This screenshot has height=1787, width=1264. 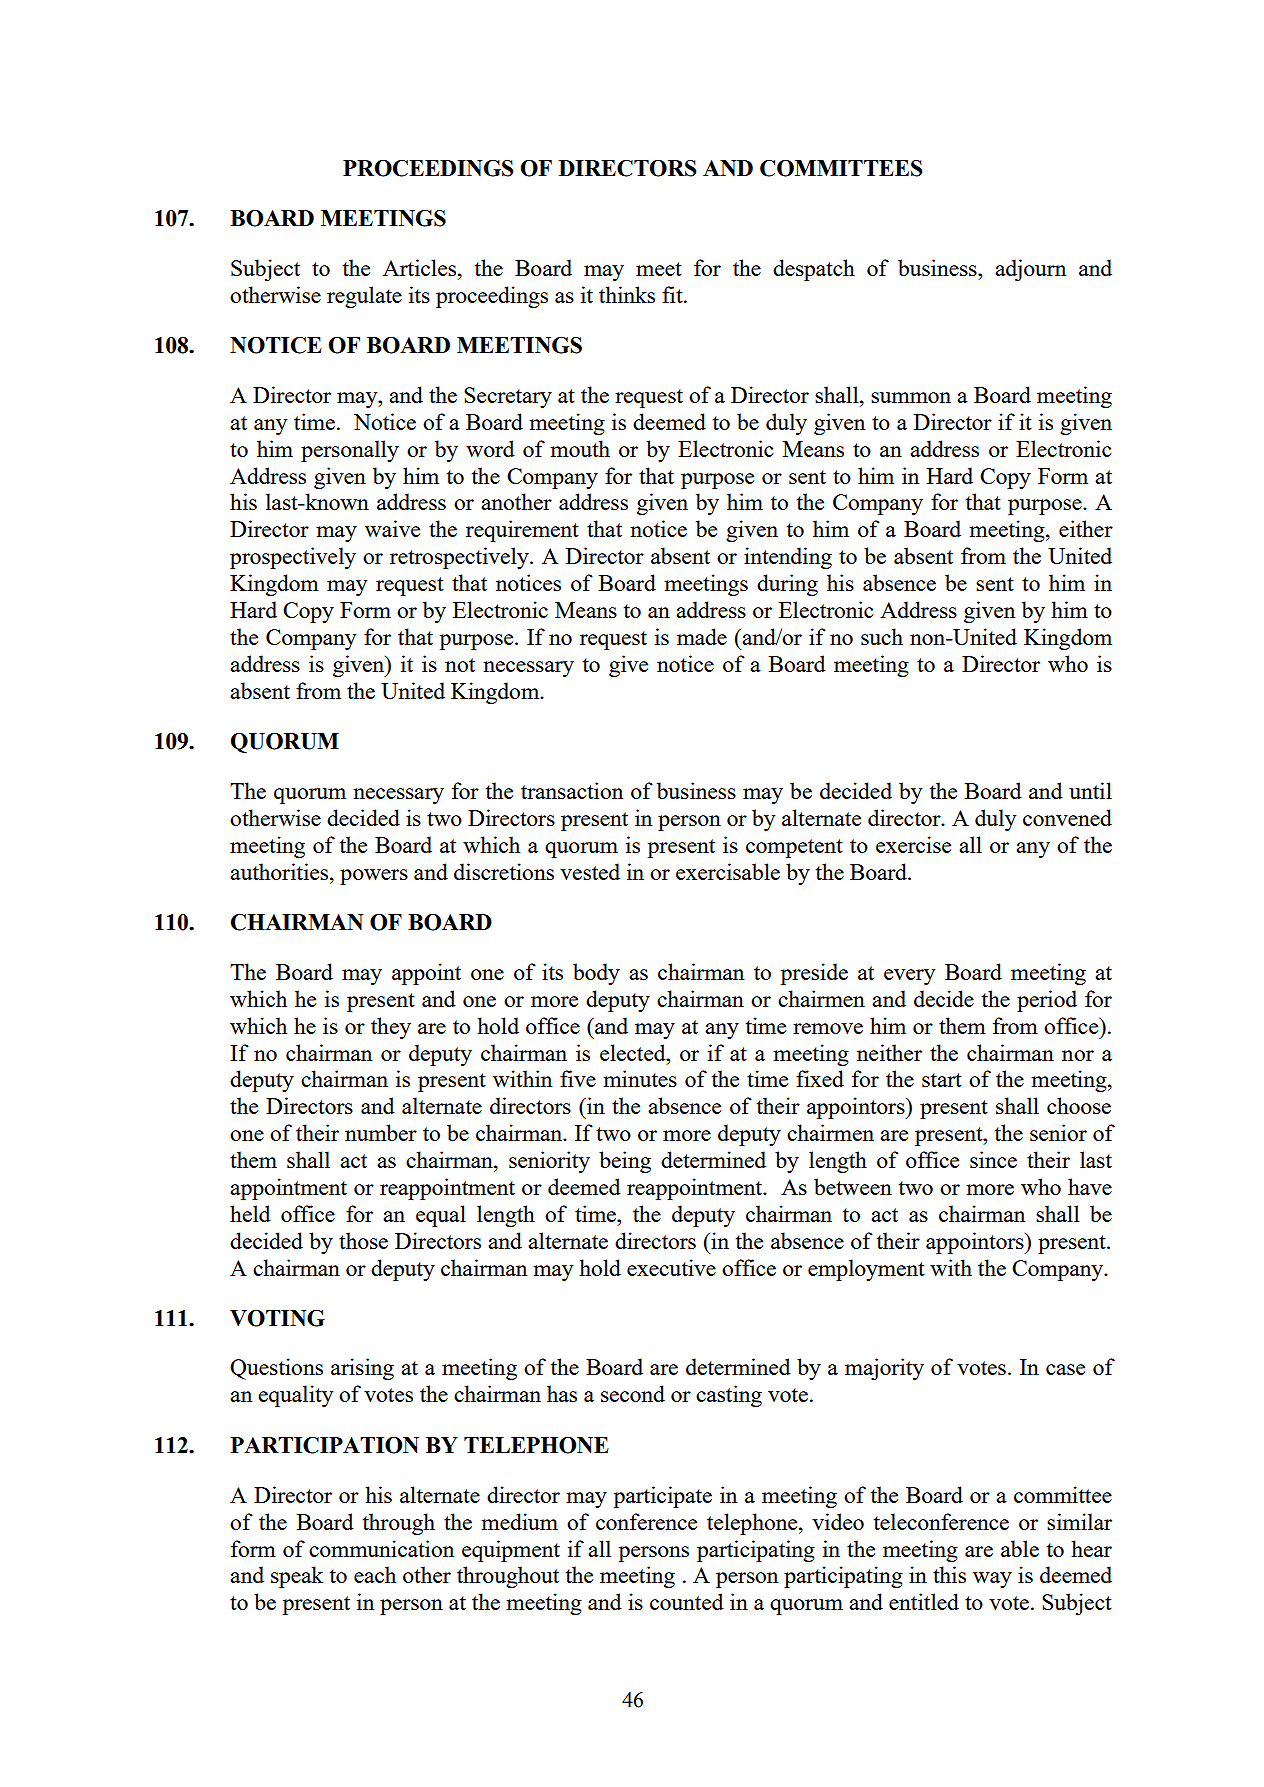 I want to click on body, so click(x=596, y=974).
